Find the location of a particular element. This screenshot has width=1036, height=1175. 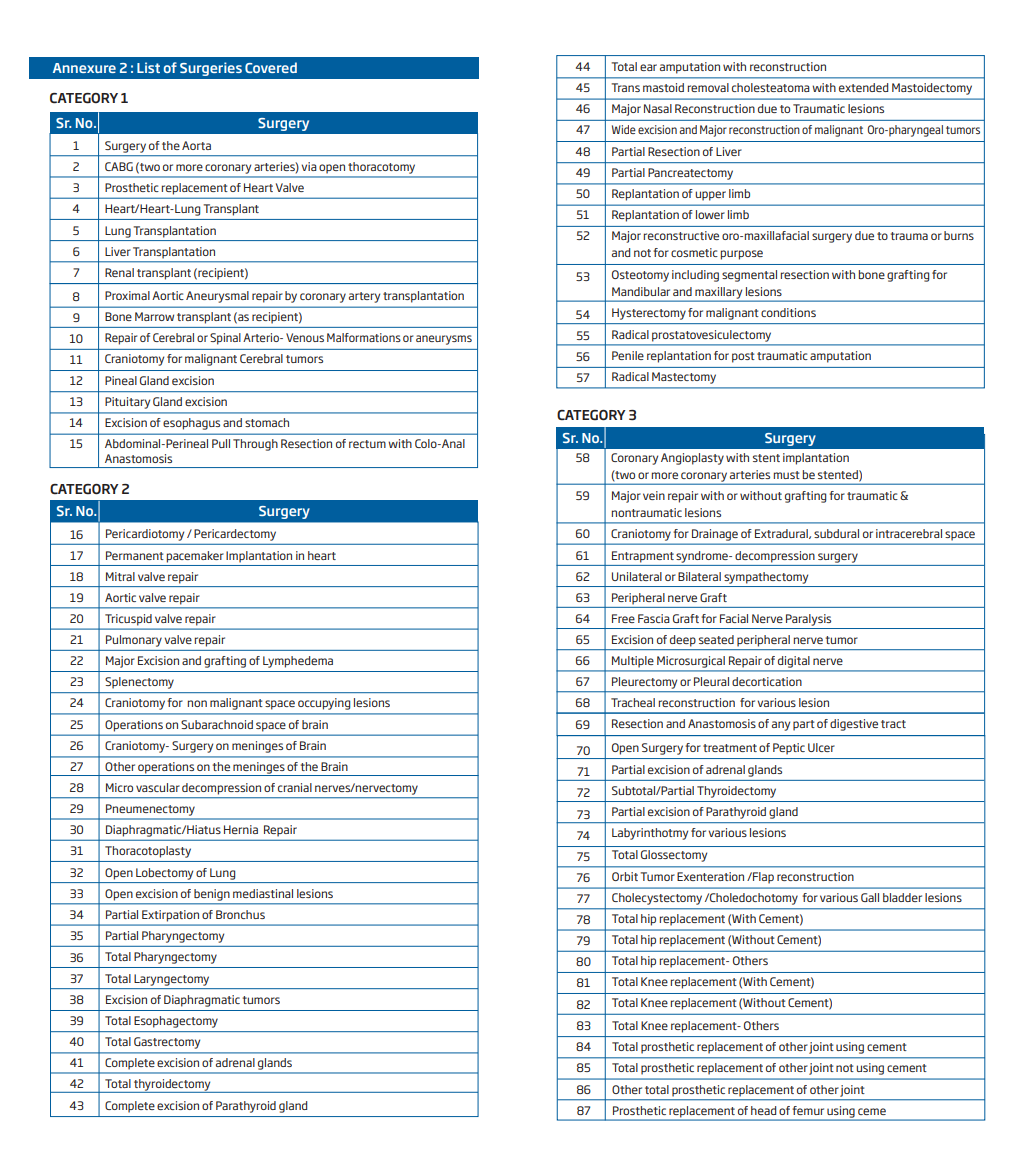

Gastrectomy is located at coordinates (167, 1043).
